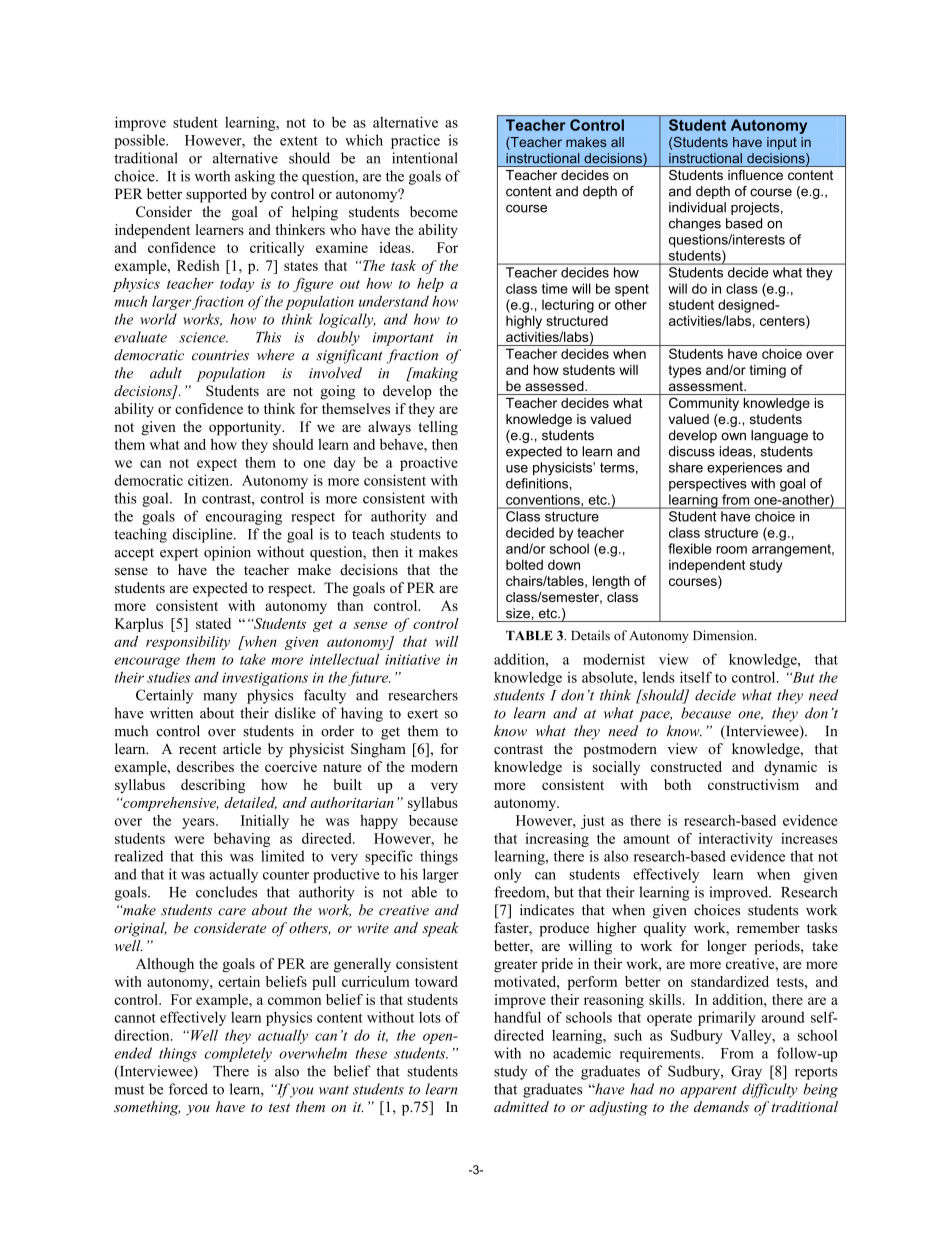 The height and width of the page is (1233, 952). I want to click on influence, so click(755, 175).
